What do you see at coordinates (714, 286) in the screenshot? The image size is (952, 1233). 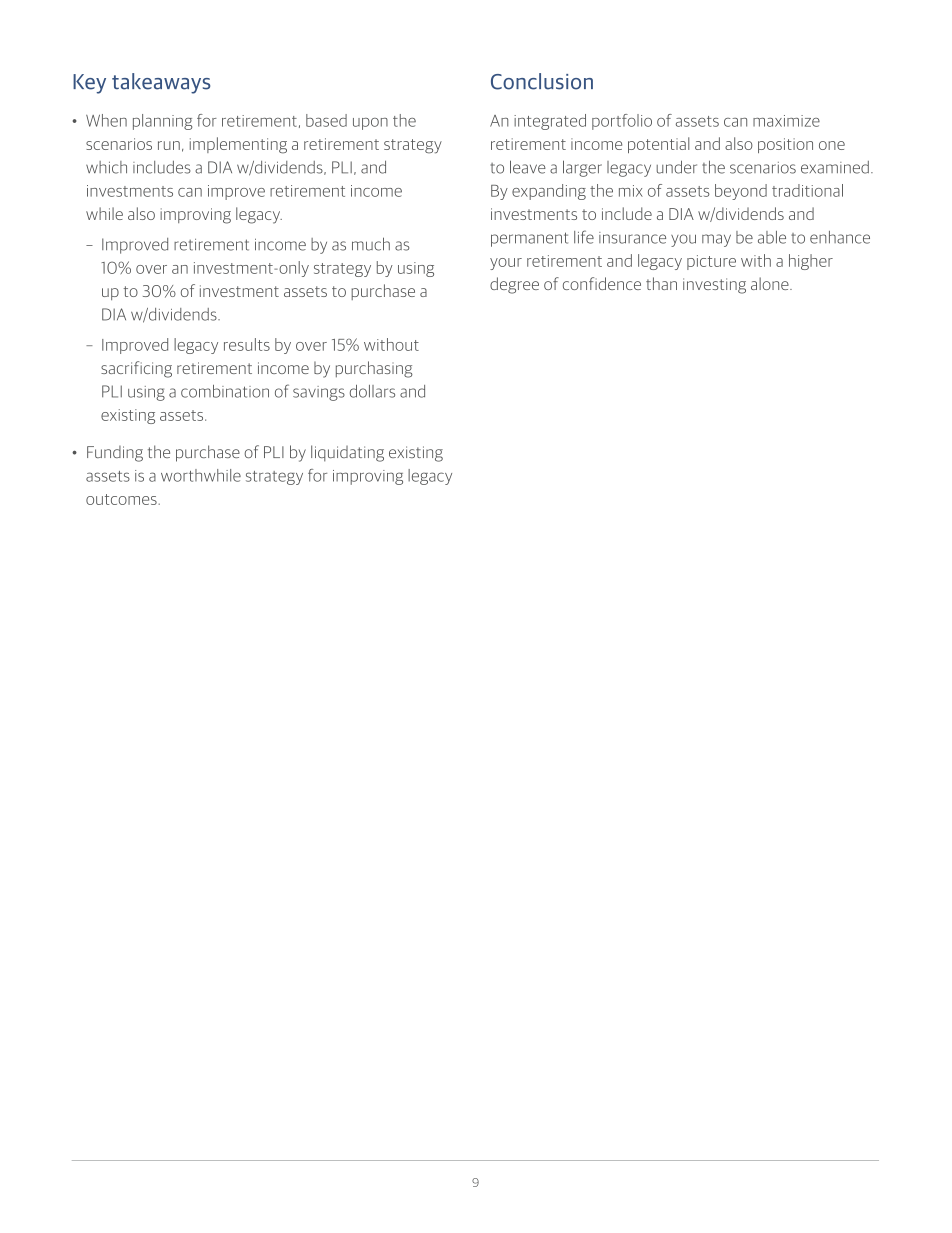 I see `investing` at bounding box center [714, 286].
